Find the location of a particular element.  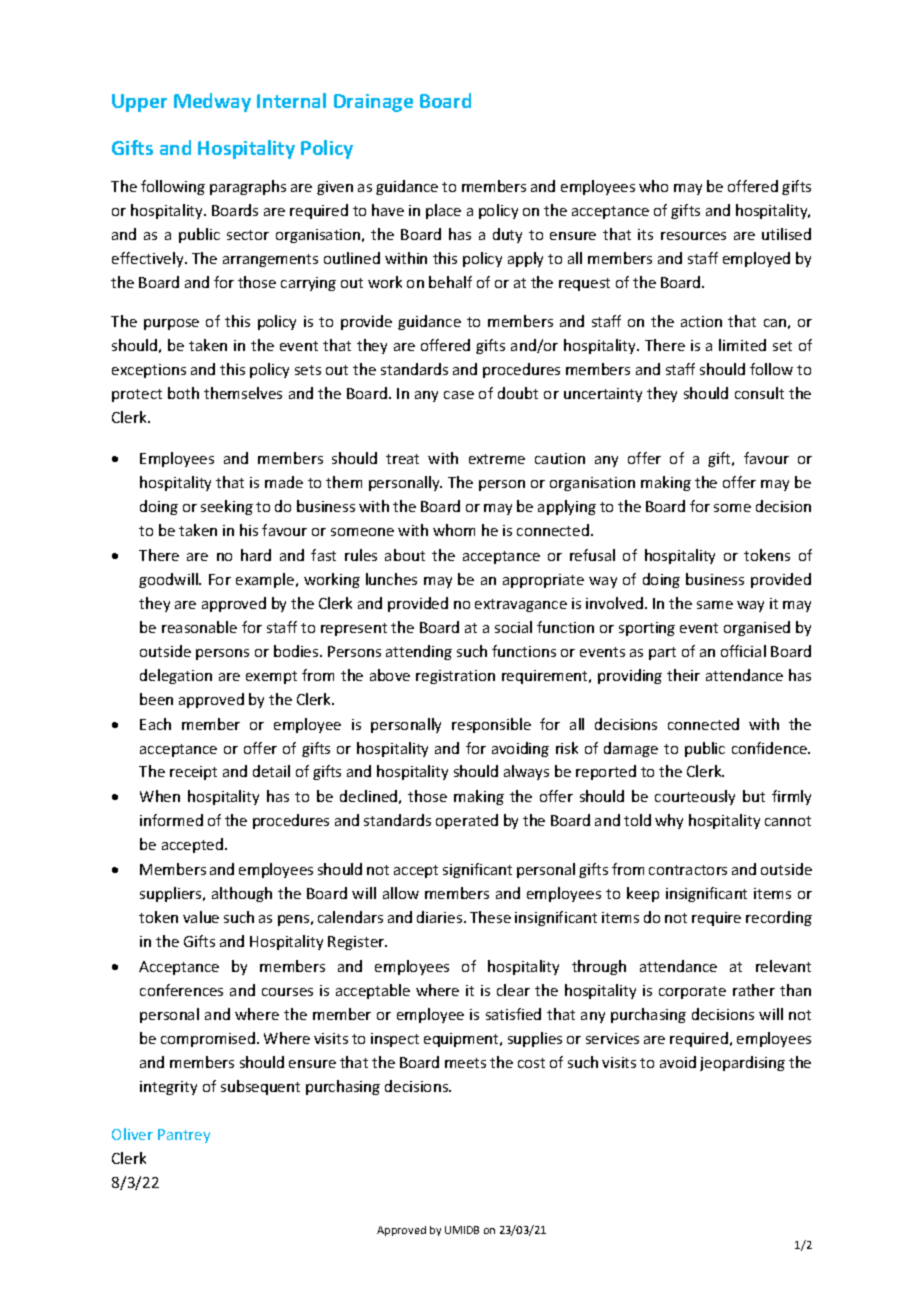

meets is located at coordinates (465, 1063).
